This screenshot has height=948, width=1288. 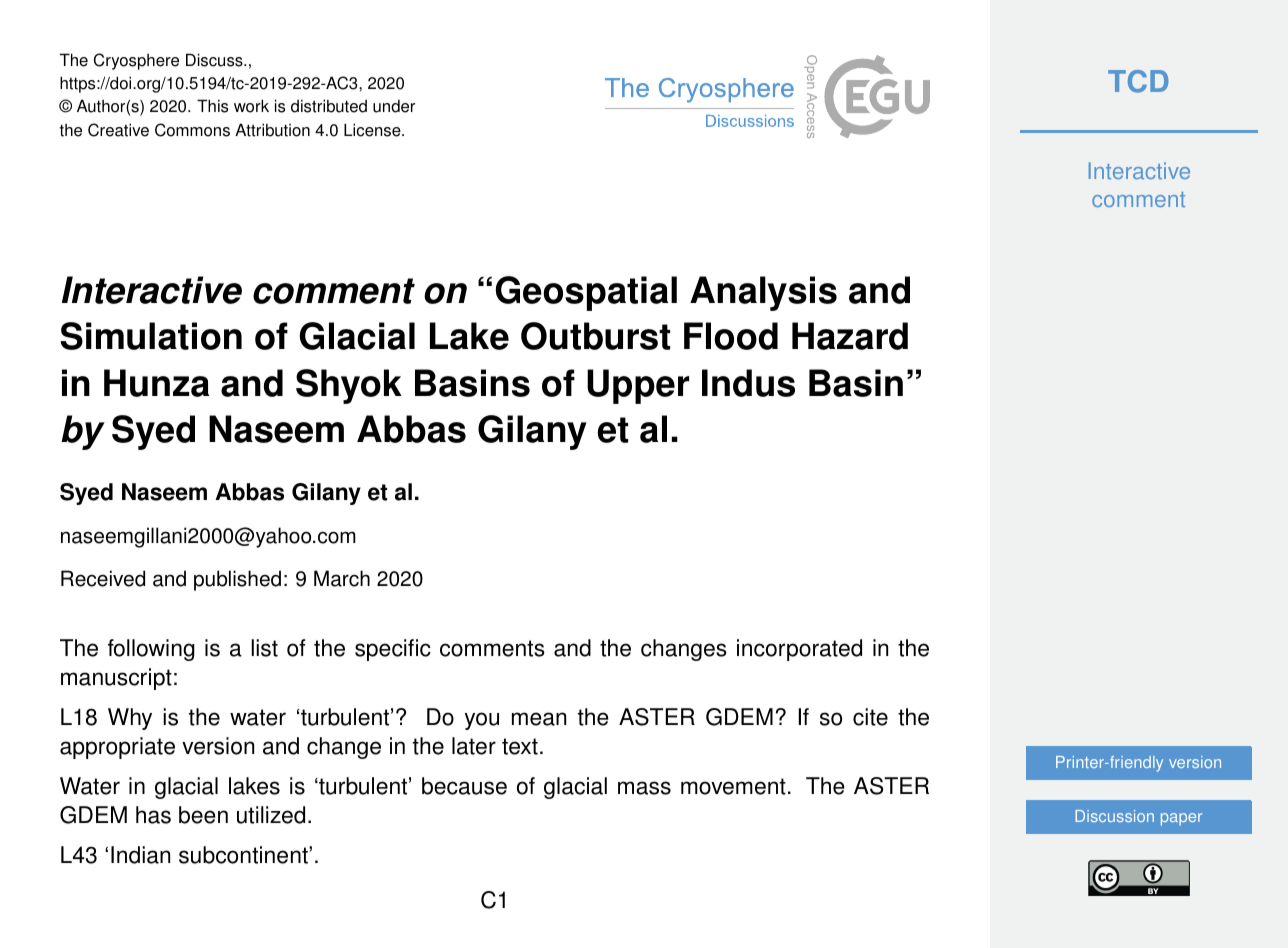 What do you see at coordinates (748, 383) in the screenshot?
I see `Indus` at bounding box center [748, 383].
